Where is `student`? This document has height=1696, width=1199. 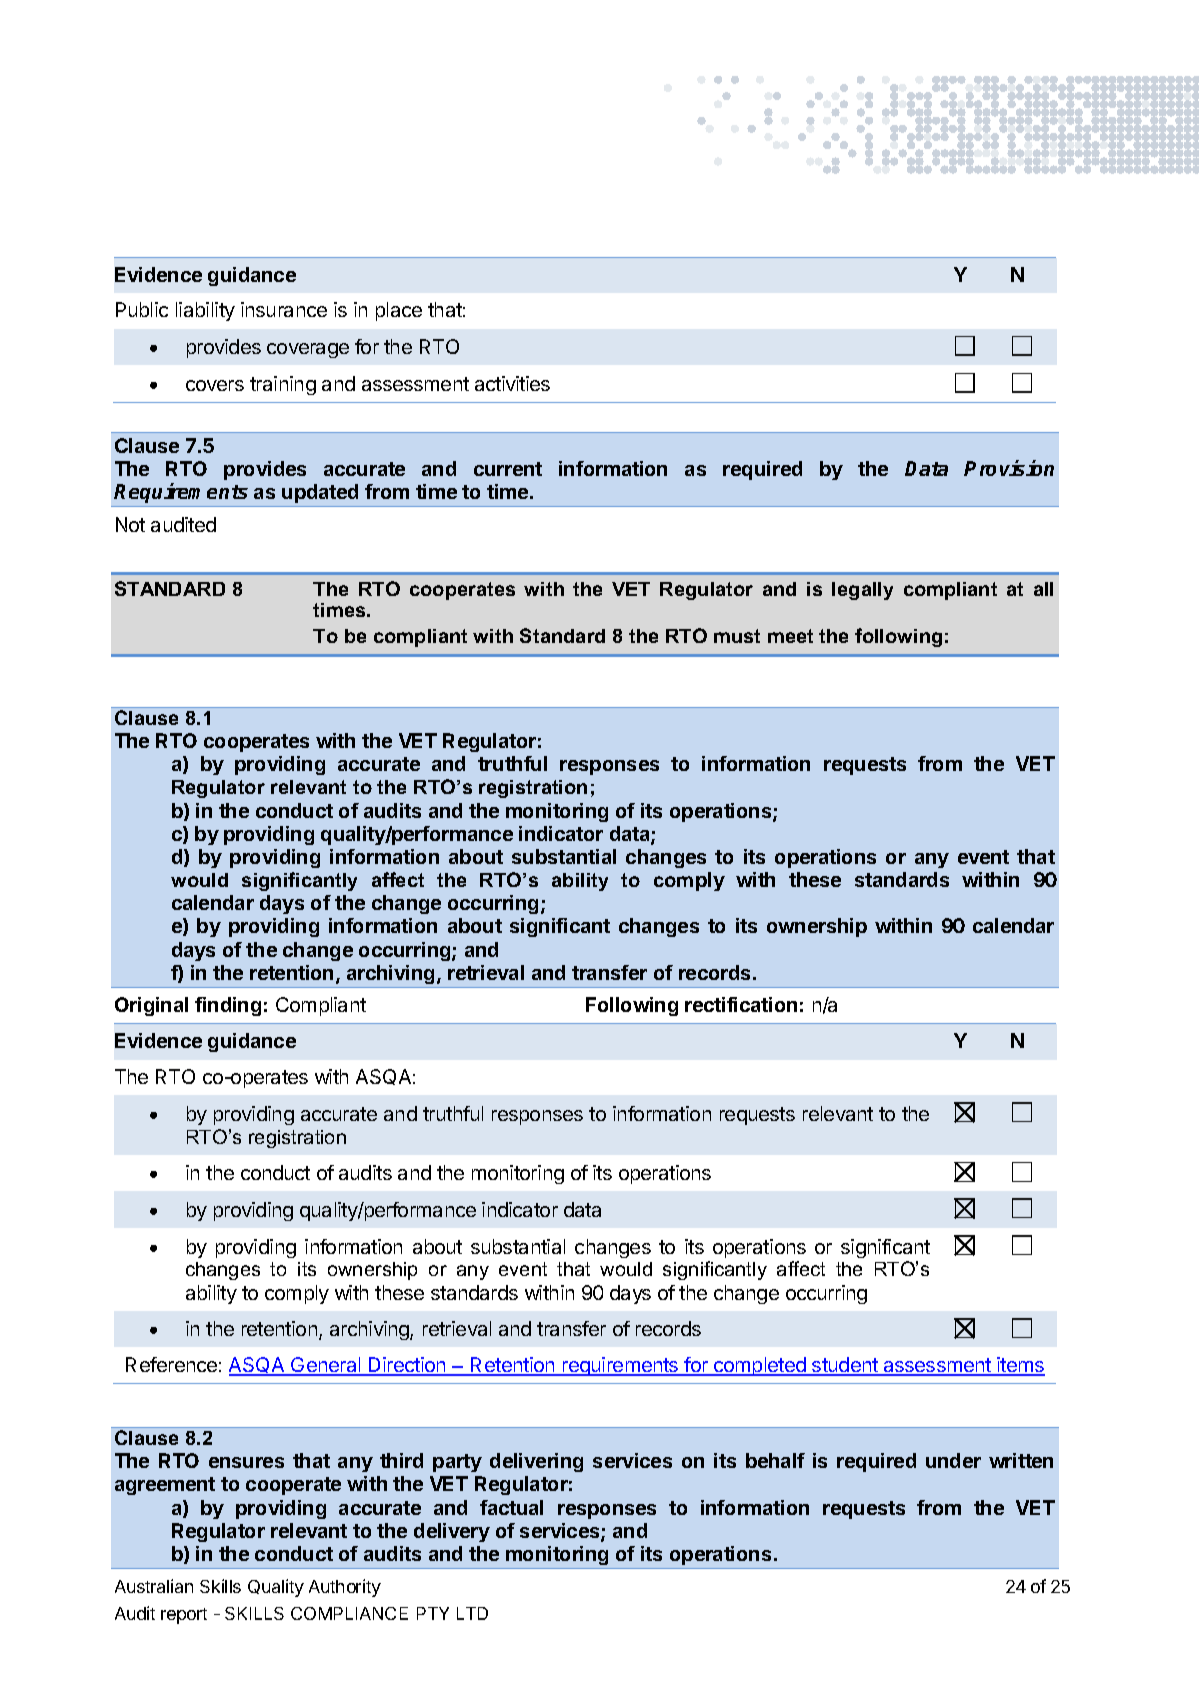 student is located at coordinates (845, 1366).
